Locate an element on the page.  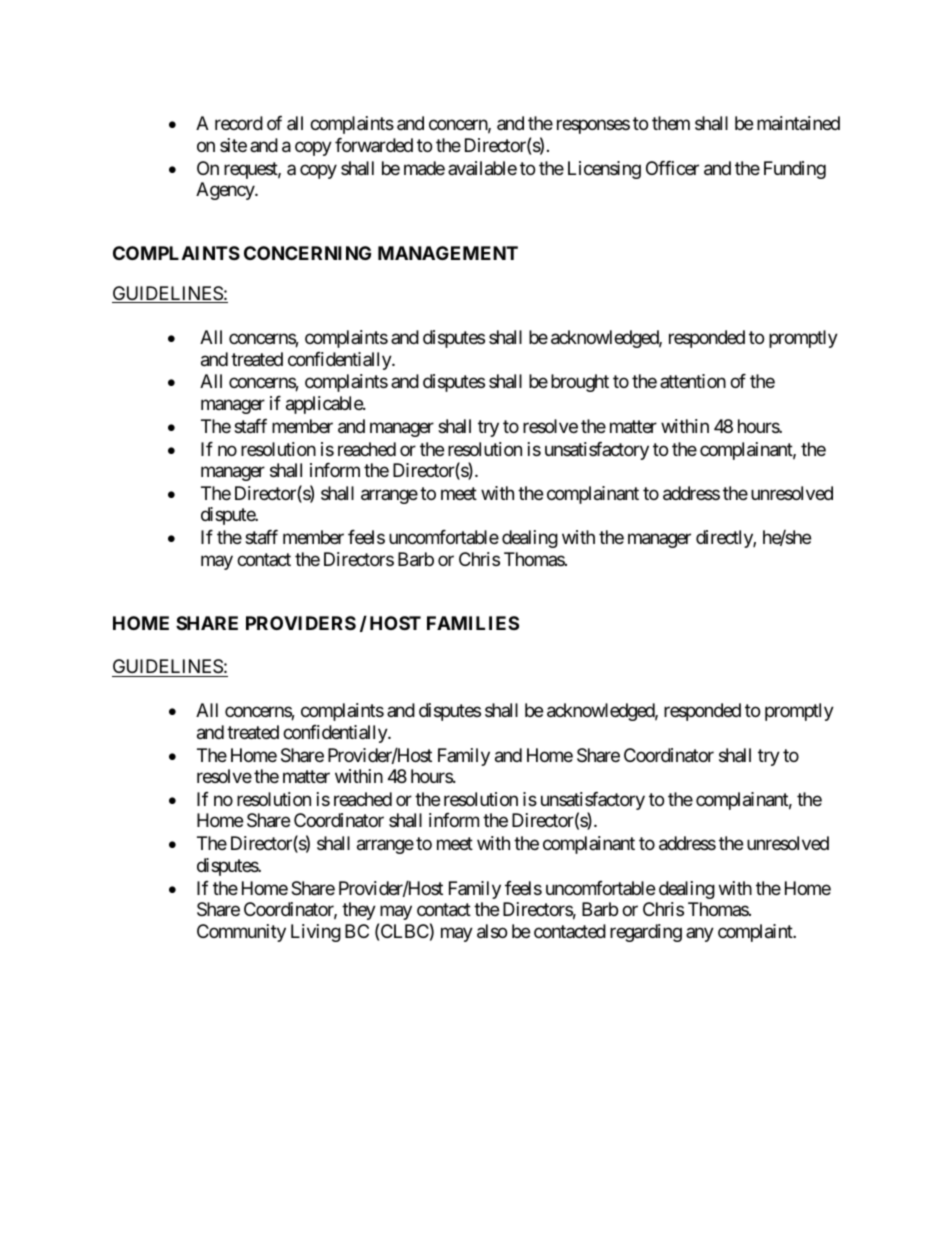
Licensing is located at coordinates (604, 170).
